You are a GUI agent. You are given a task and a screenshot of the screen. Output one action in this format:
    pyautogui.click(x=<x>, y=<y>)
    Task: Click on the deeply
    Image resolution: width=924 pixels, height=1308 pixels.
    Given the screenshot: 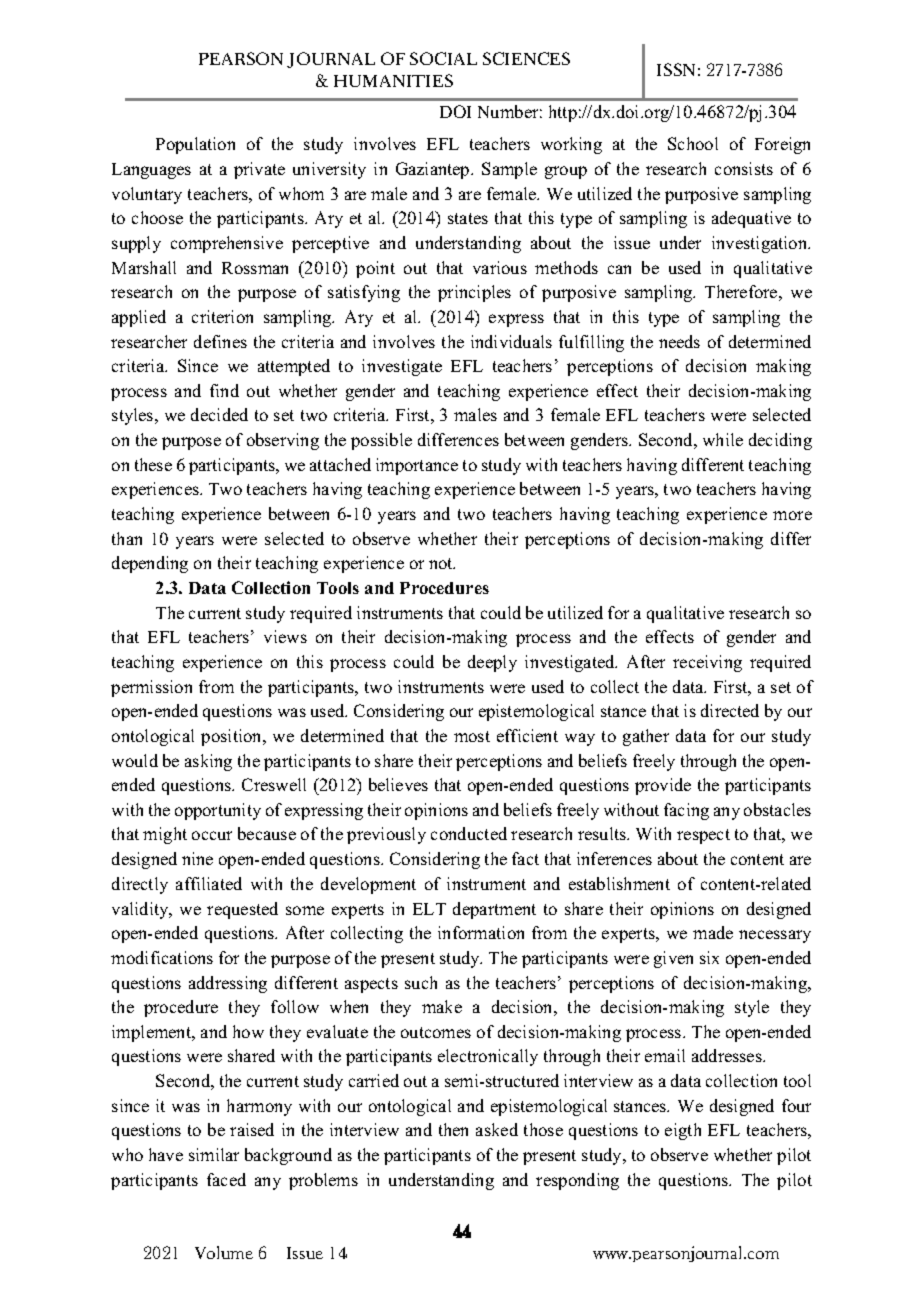 What is the action you would take?
    pyautogui.click(x=492, y=663)
